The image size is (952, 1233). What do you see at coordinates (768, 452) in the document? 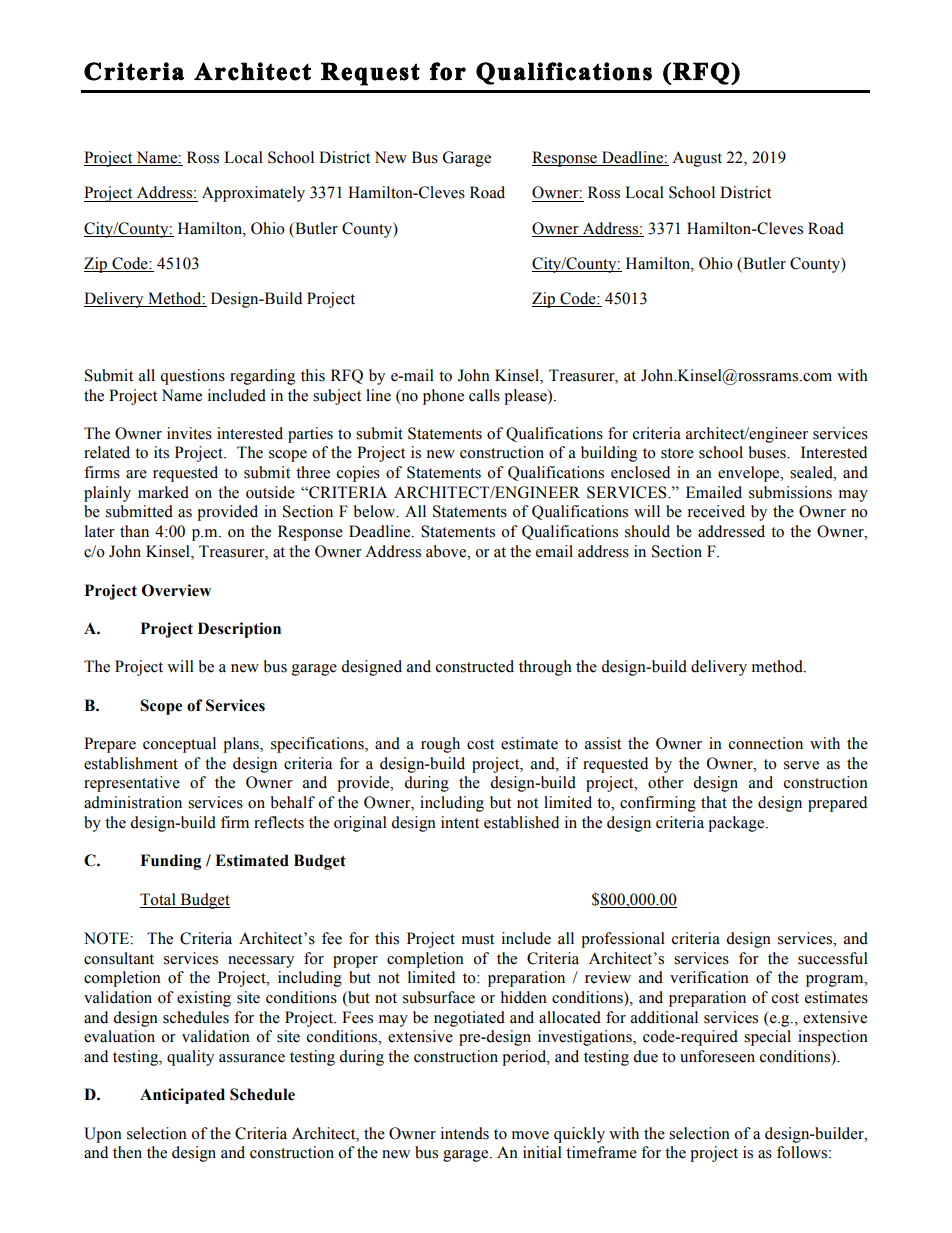
I see `buses` at bounding box center [768, 452].
